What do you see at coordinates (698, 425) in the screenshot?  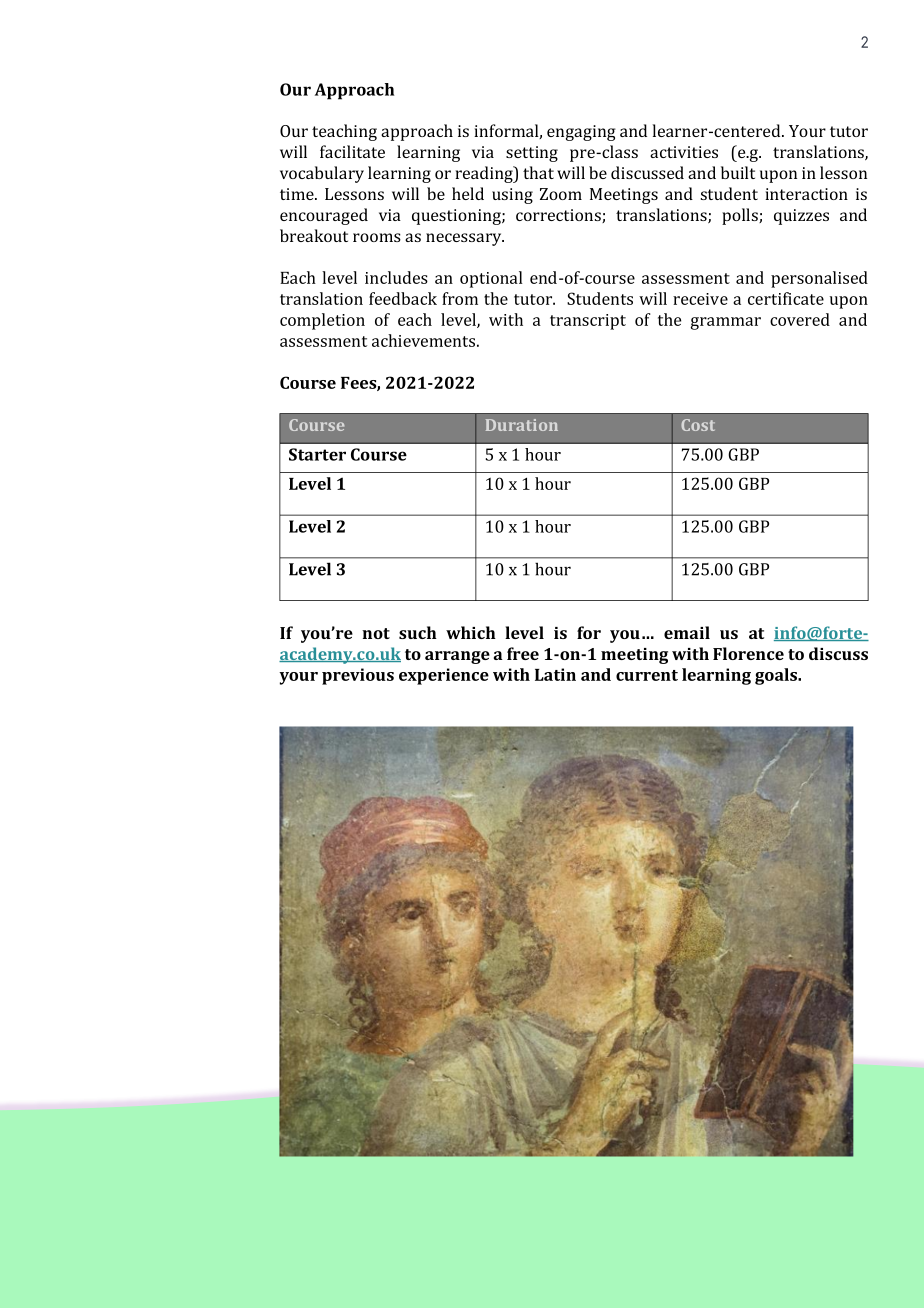 I see `Cost` at bounding box center [698, 425].
